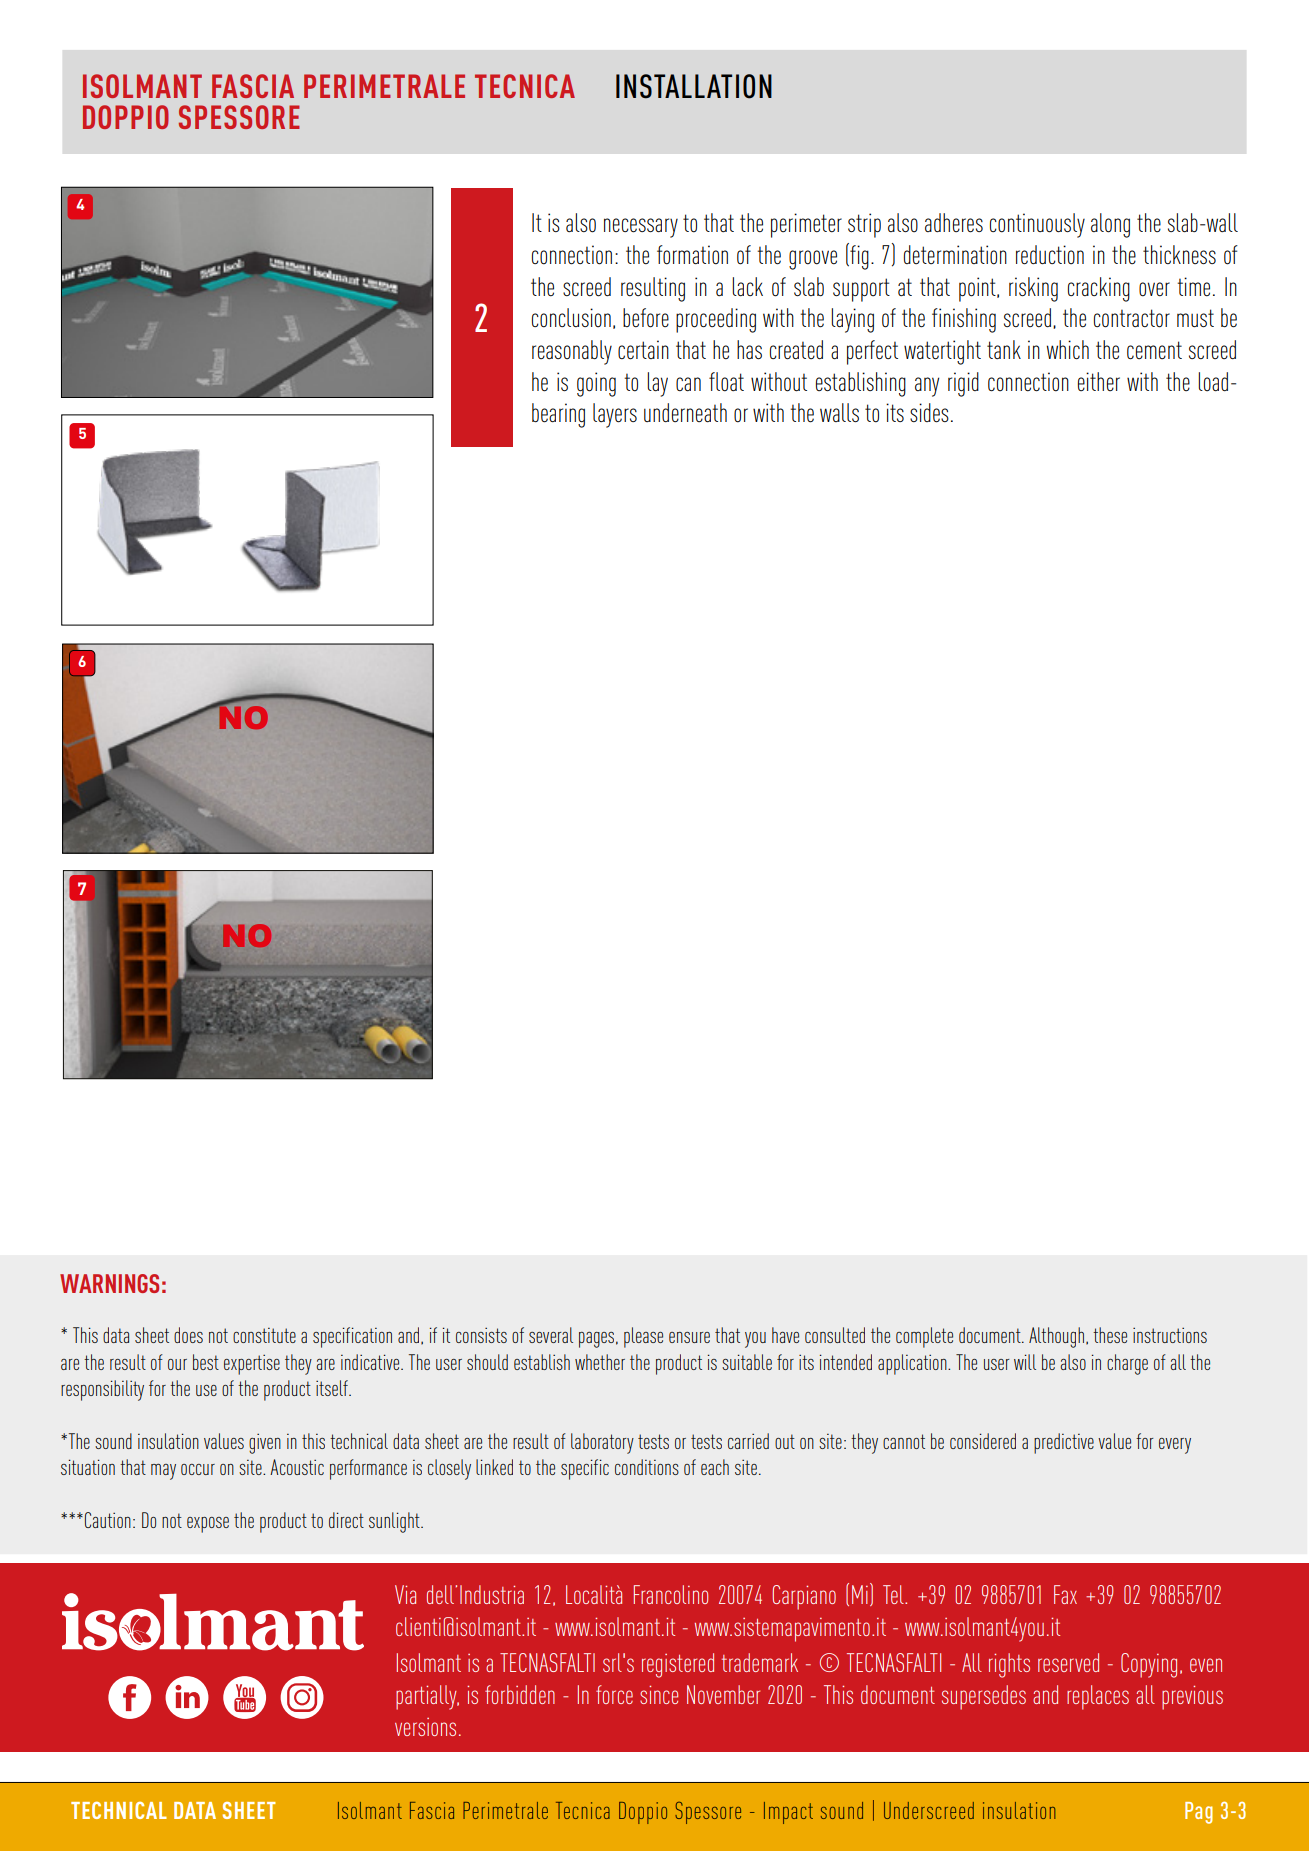  Describe the element at coordinates (571, 318) in the image. I see `conclusion` at that location.
